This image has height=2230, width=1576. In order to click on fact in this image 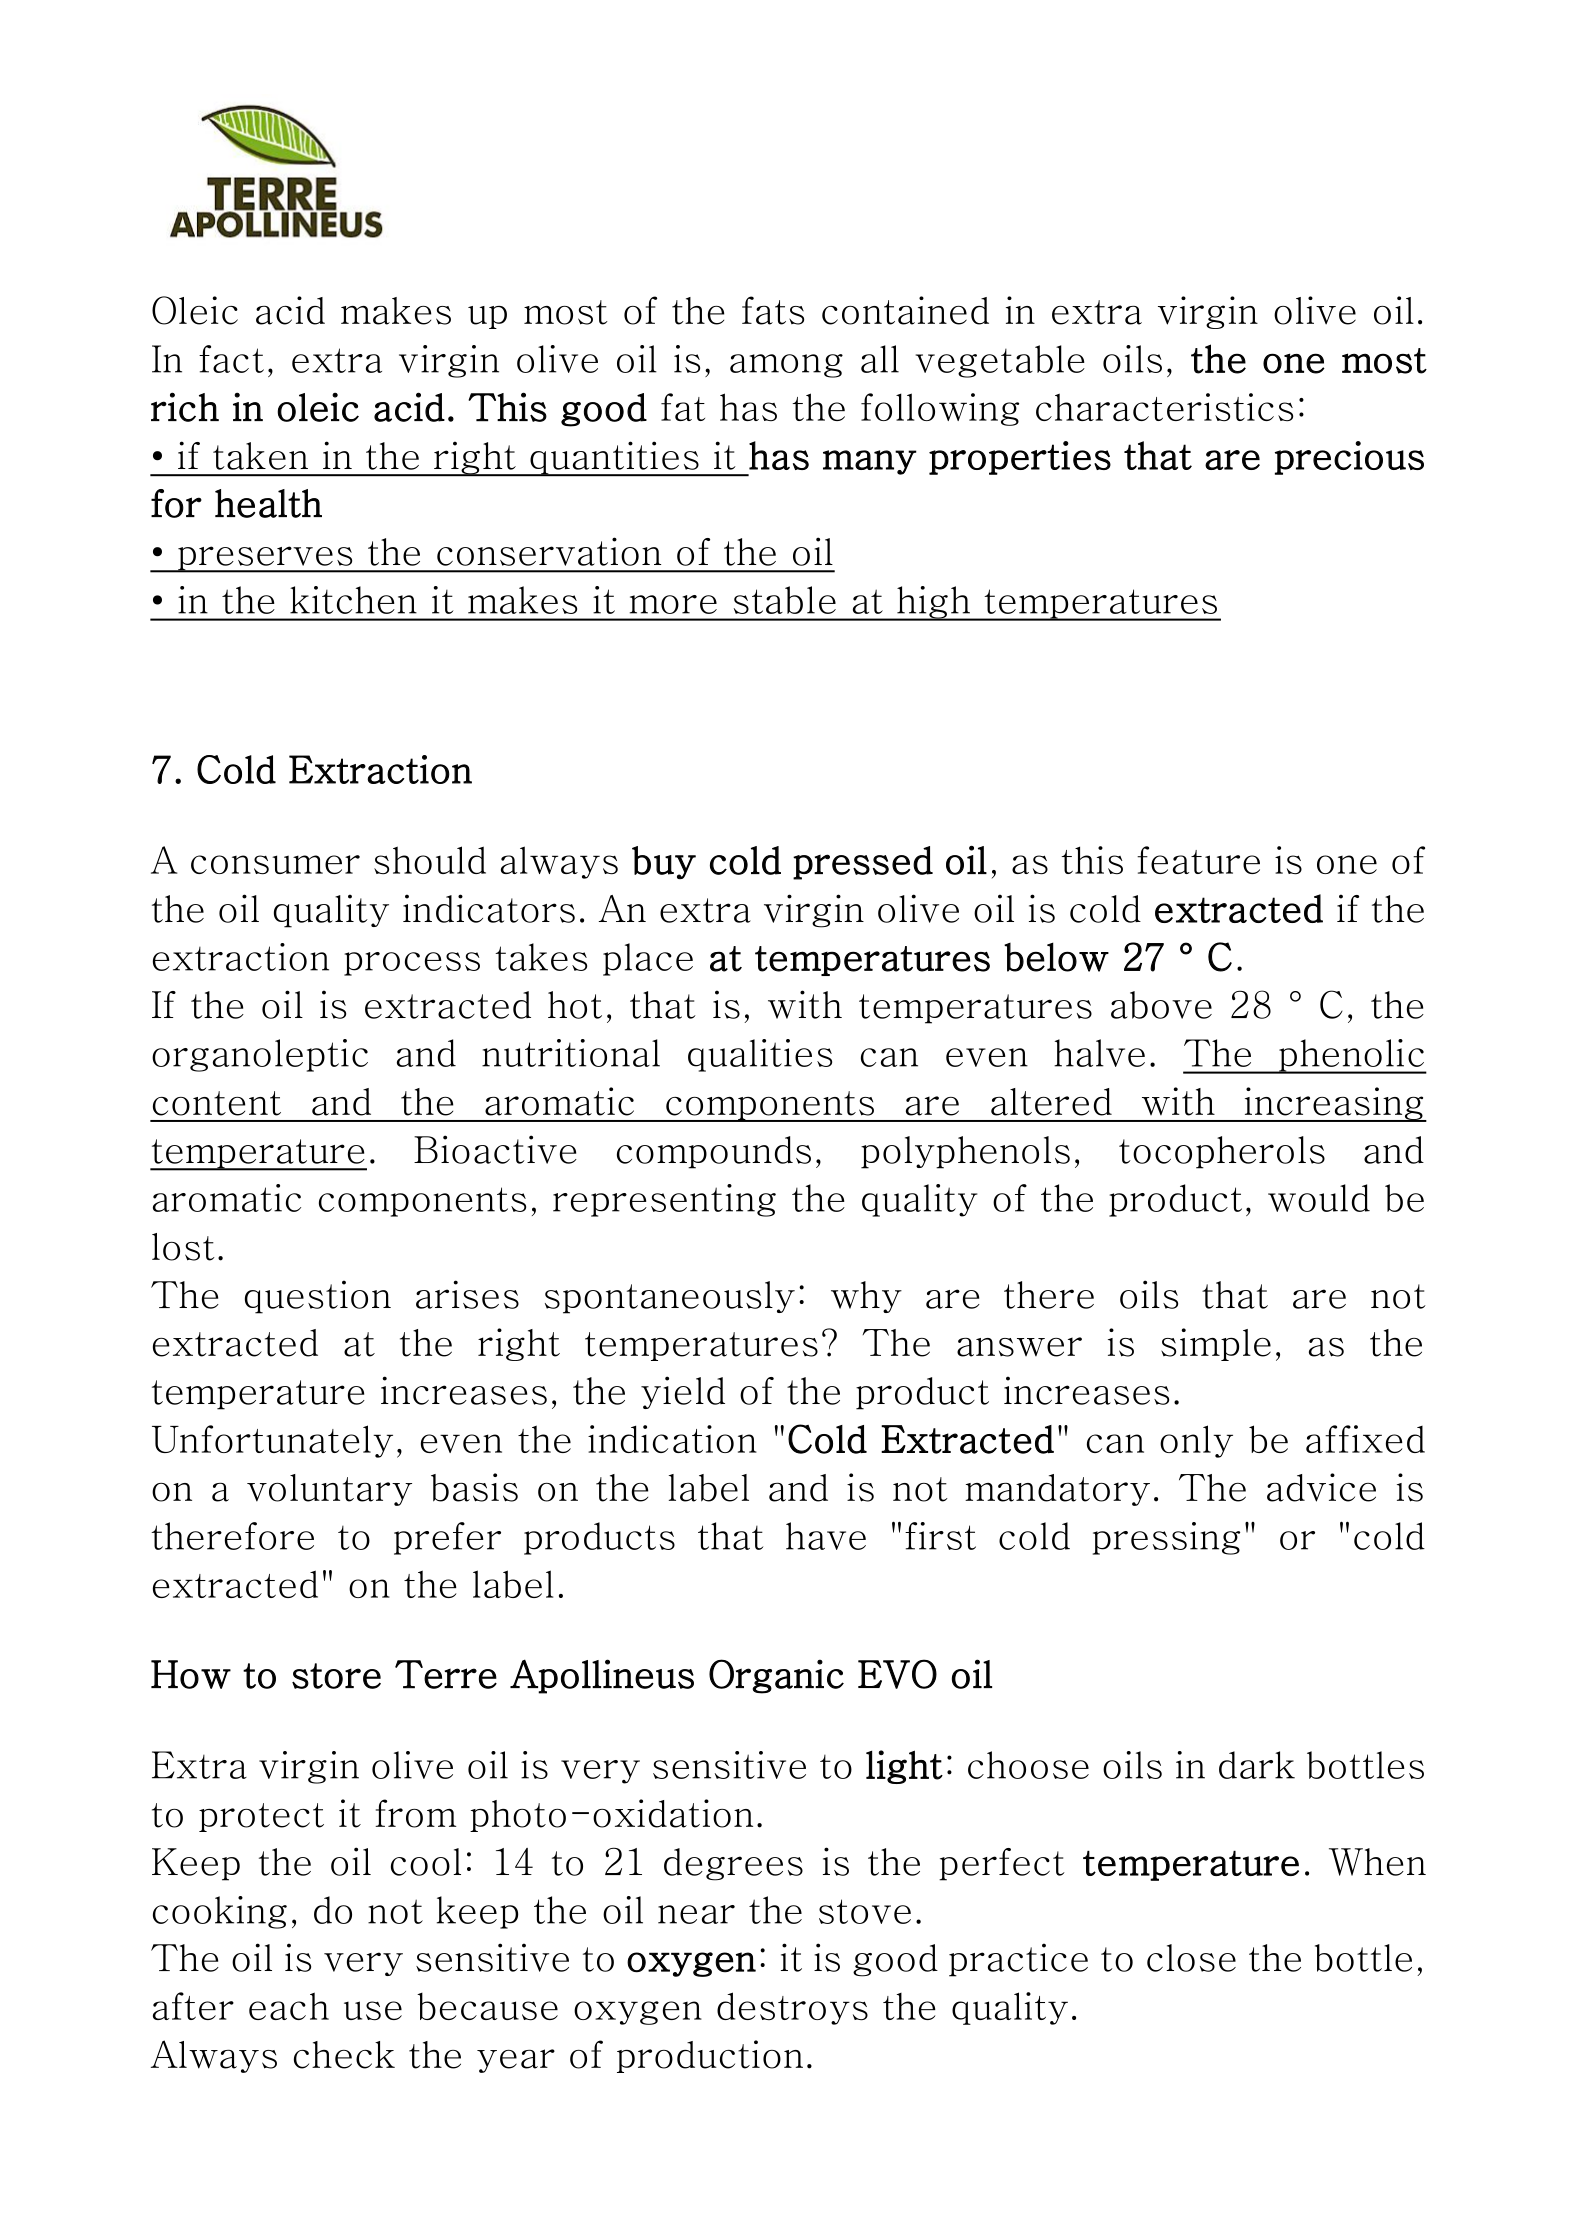, I will do `click(231, 359)`.
